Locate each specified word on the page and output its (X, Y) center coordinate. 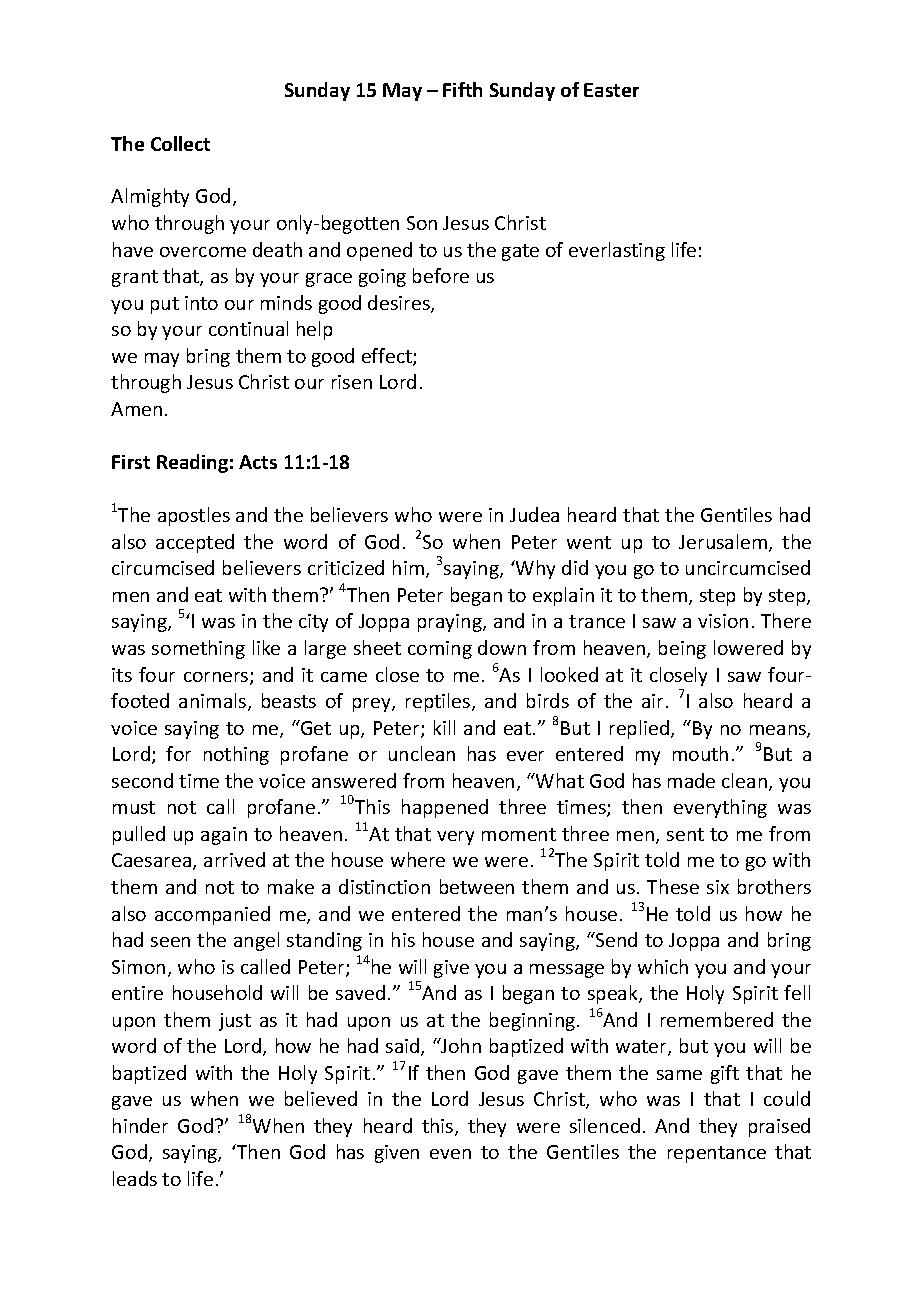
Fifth (462, 89)
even (450, 1154)
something (198, 649)
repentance (717, 1154)
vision (723, 621)
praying (451, 623)
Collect (180, 143)
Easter (611, 90)
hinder (140, 1125)
